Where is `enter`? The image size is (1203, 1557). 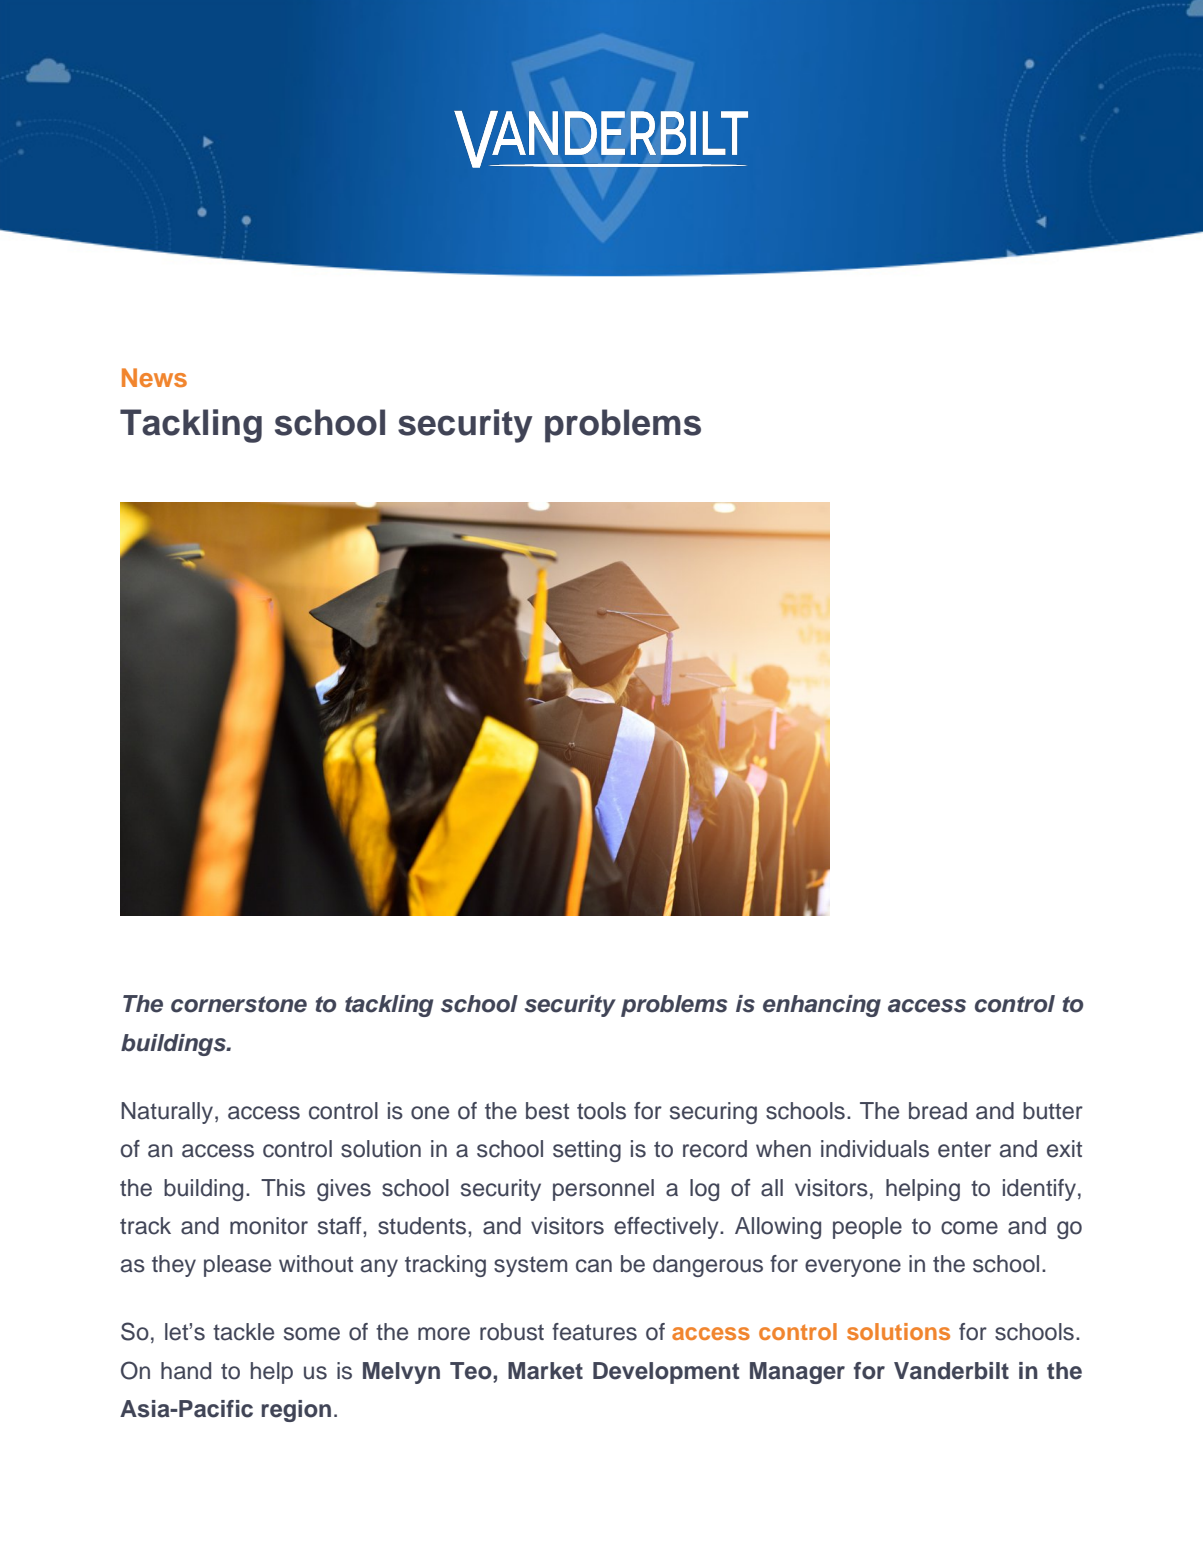 enter is located at coordinates (964, 1149).
